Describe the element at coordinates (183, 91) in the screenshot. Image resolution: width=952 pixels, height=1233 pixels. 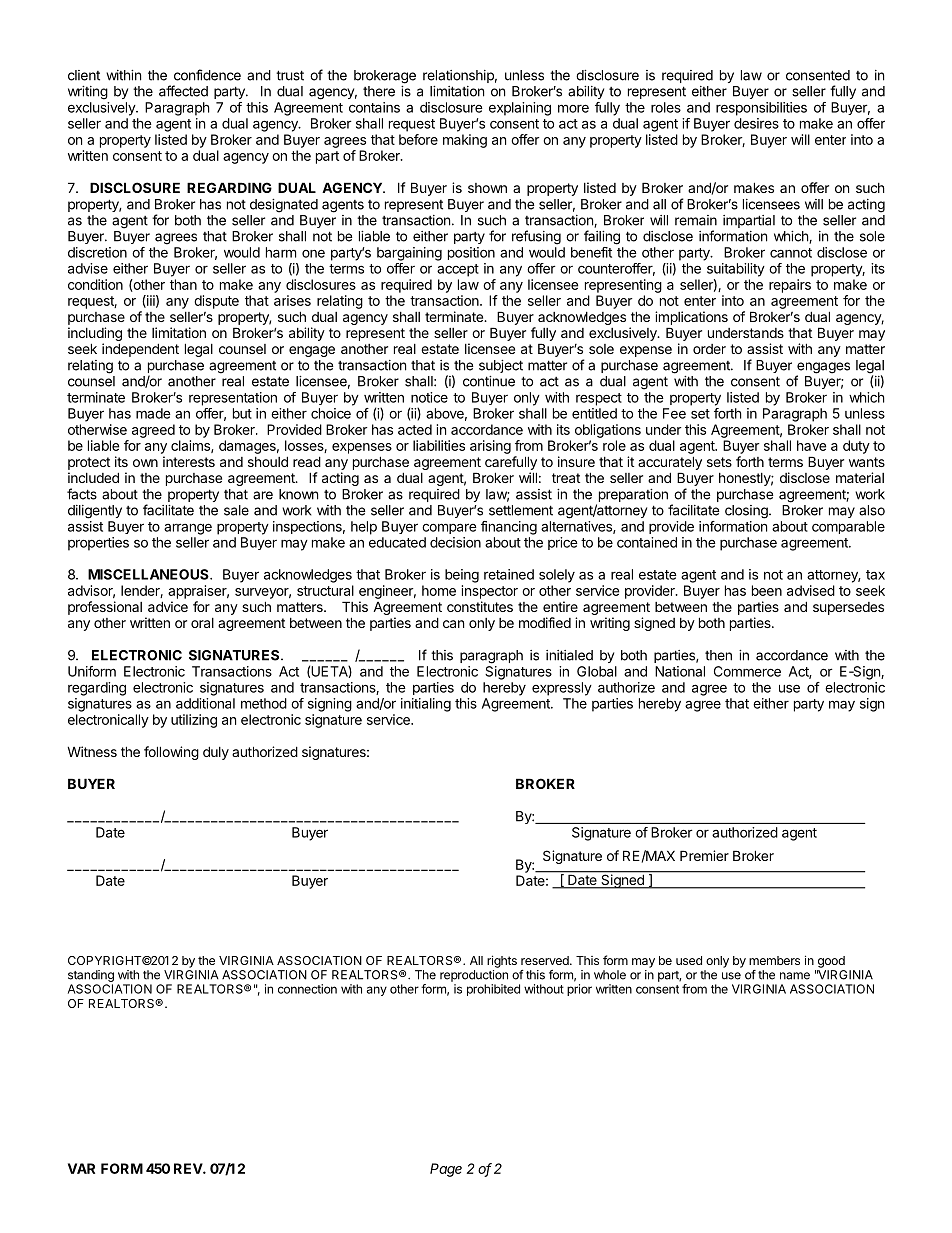
I see `affected` at that location.
